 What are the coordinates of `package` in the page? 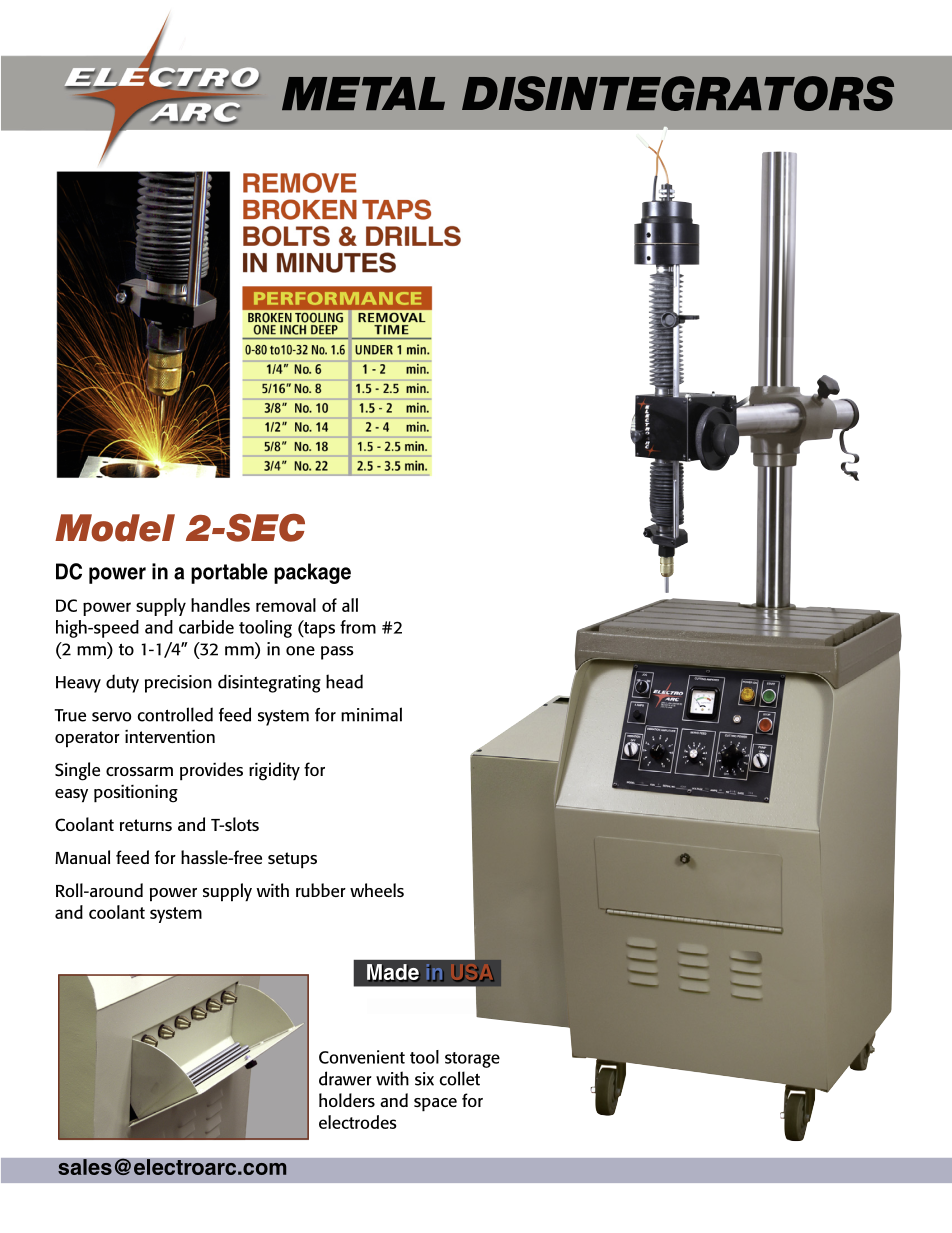 It's located at (312, 573).
